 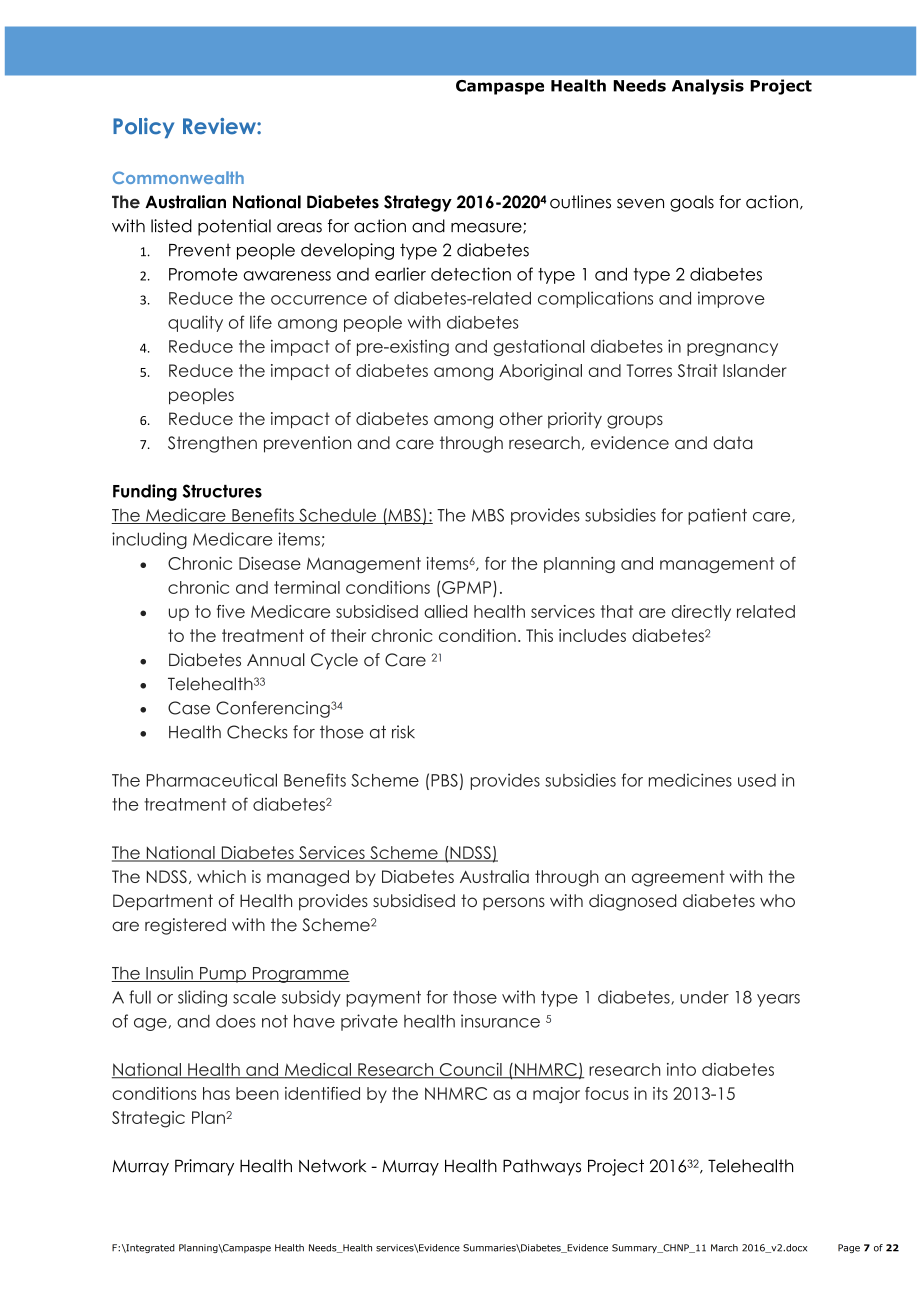 I want to click on measure, so click(x=487, y=228).
